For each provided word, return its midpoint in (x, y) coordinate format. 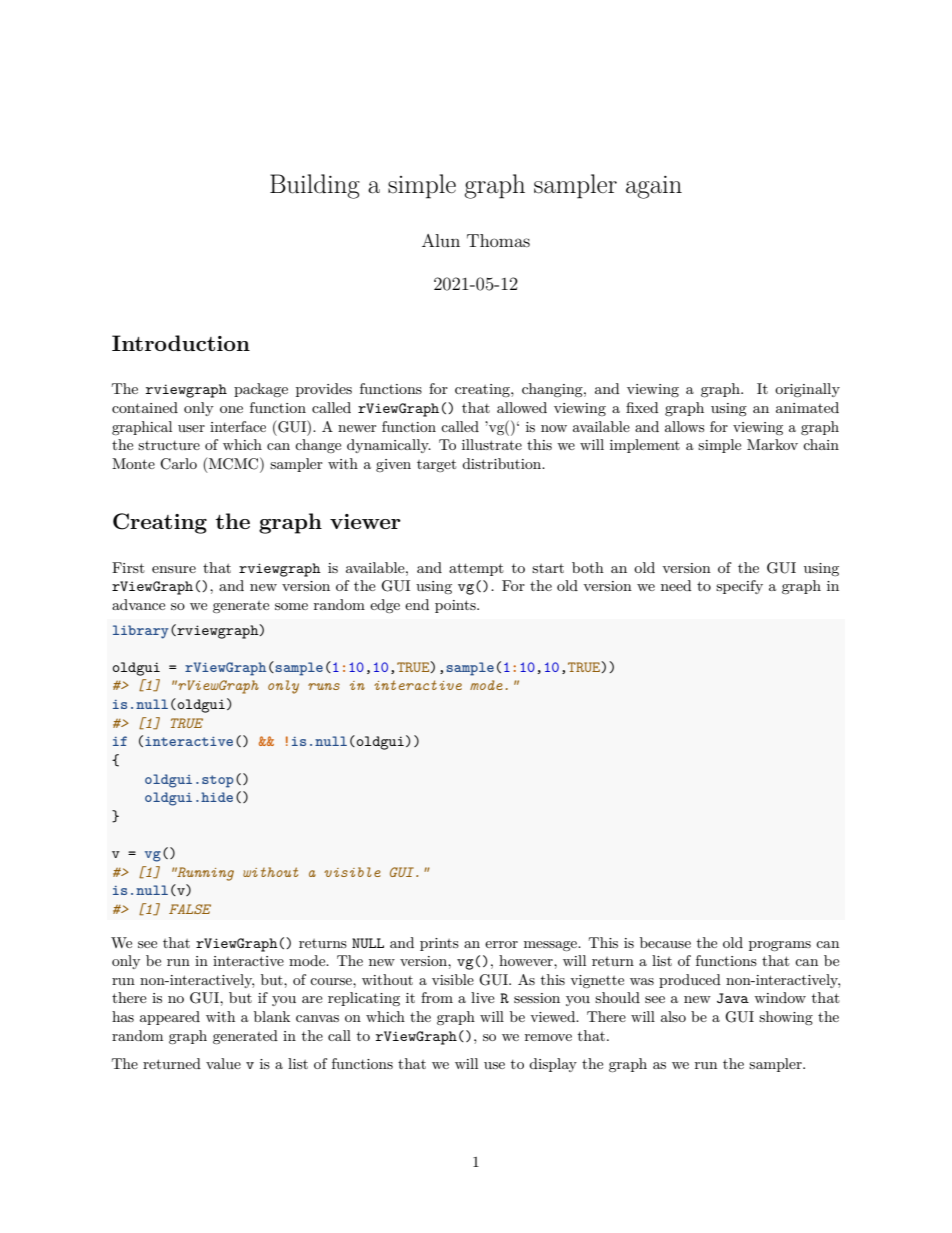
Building (315, 186)
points (456, 606)
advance (138, 604)
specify (739, 587)
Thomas (498, 240)
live (483, 997)
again (654, 187)
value (223, 1063)
